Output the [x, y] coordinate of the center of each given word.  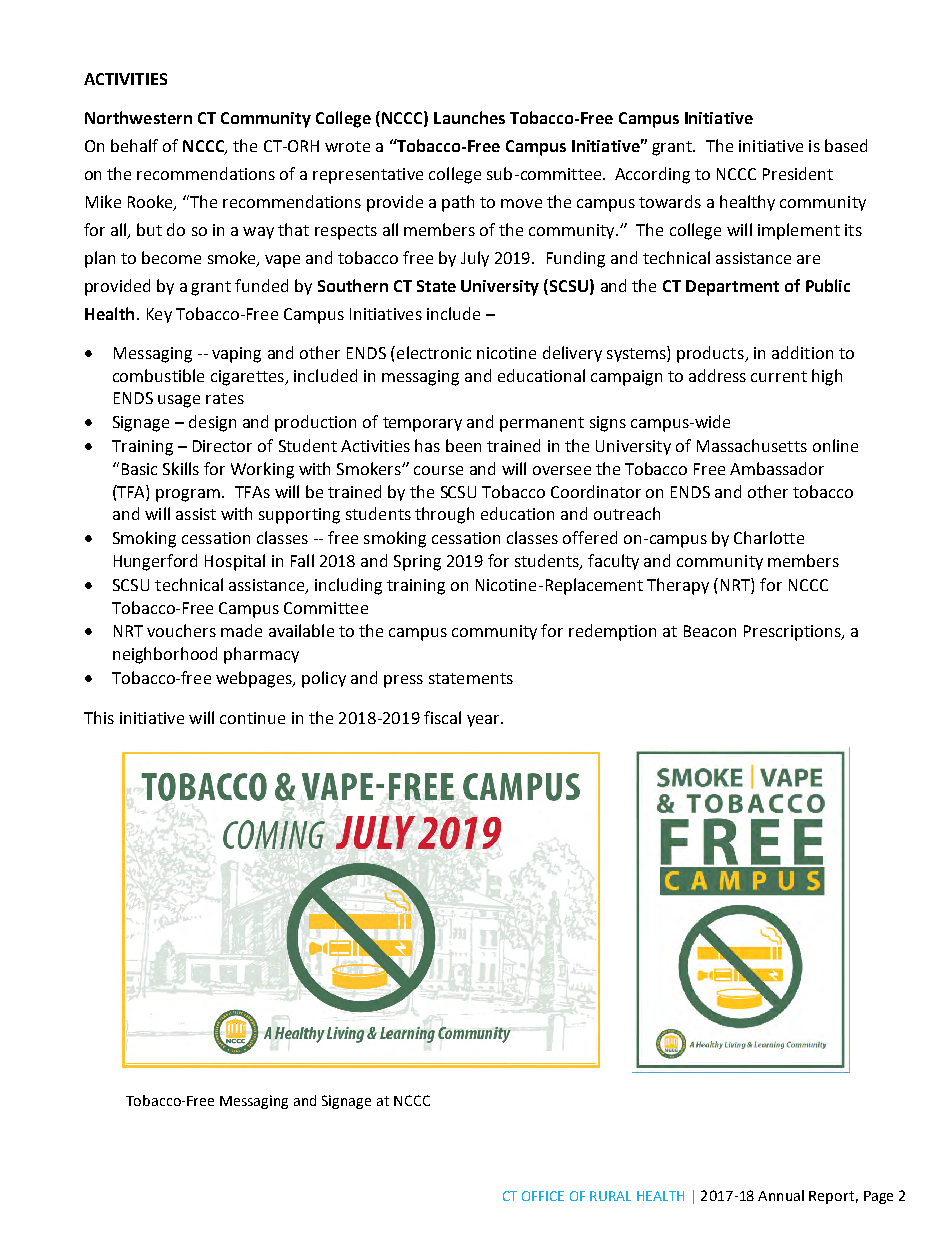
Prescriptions [793, 633]
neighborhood [165, 655]
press [403, 681]
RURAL [610, 1196]
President [798, 173]
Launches [469, 117]
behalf [134, 145]
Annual [781, 1195]
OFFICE [543, 1196]
